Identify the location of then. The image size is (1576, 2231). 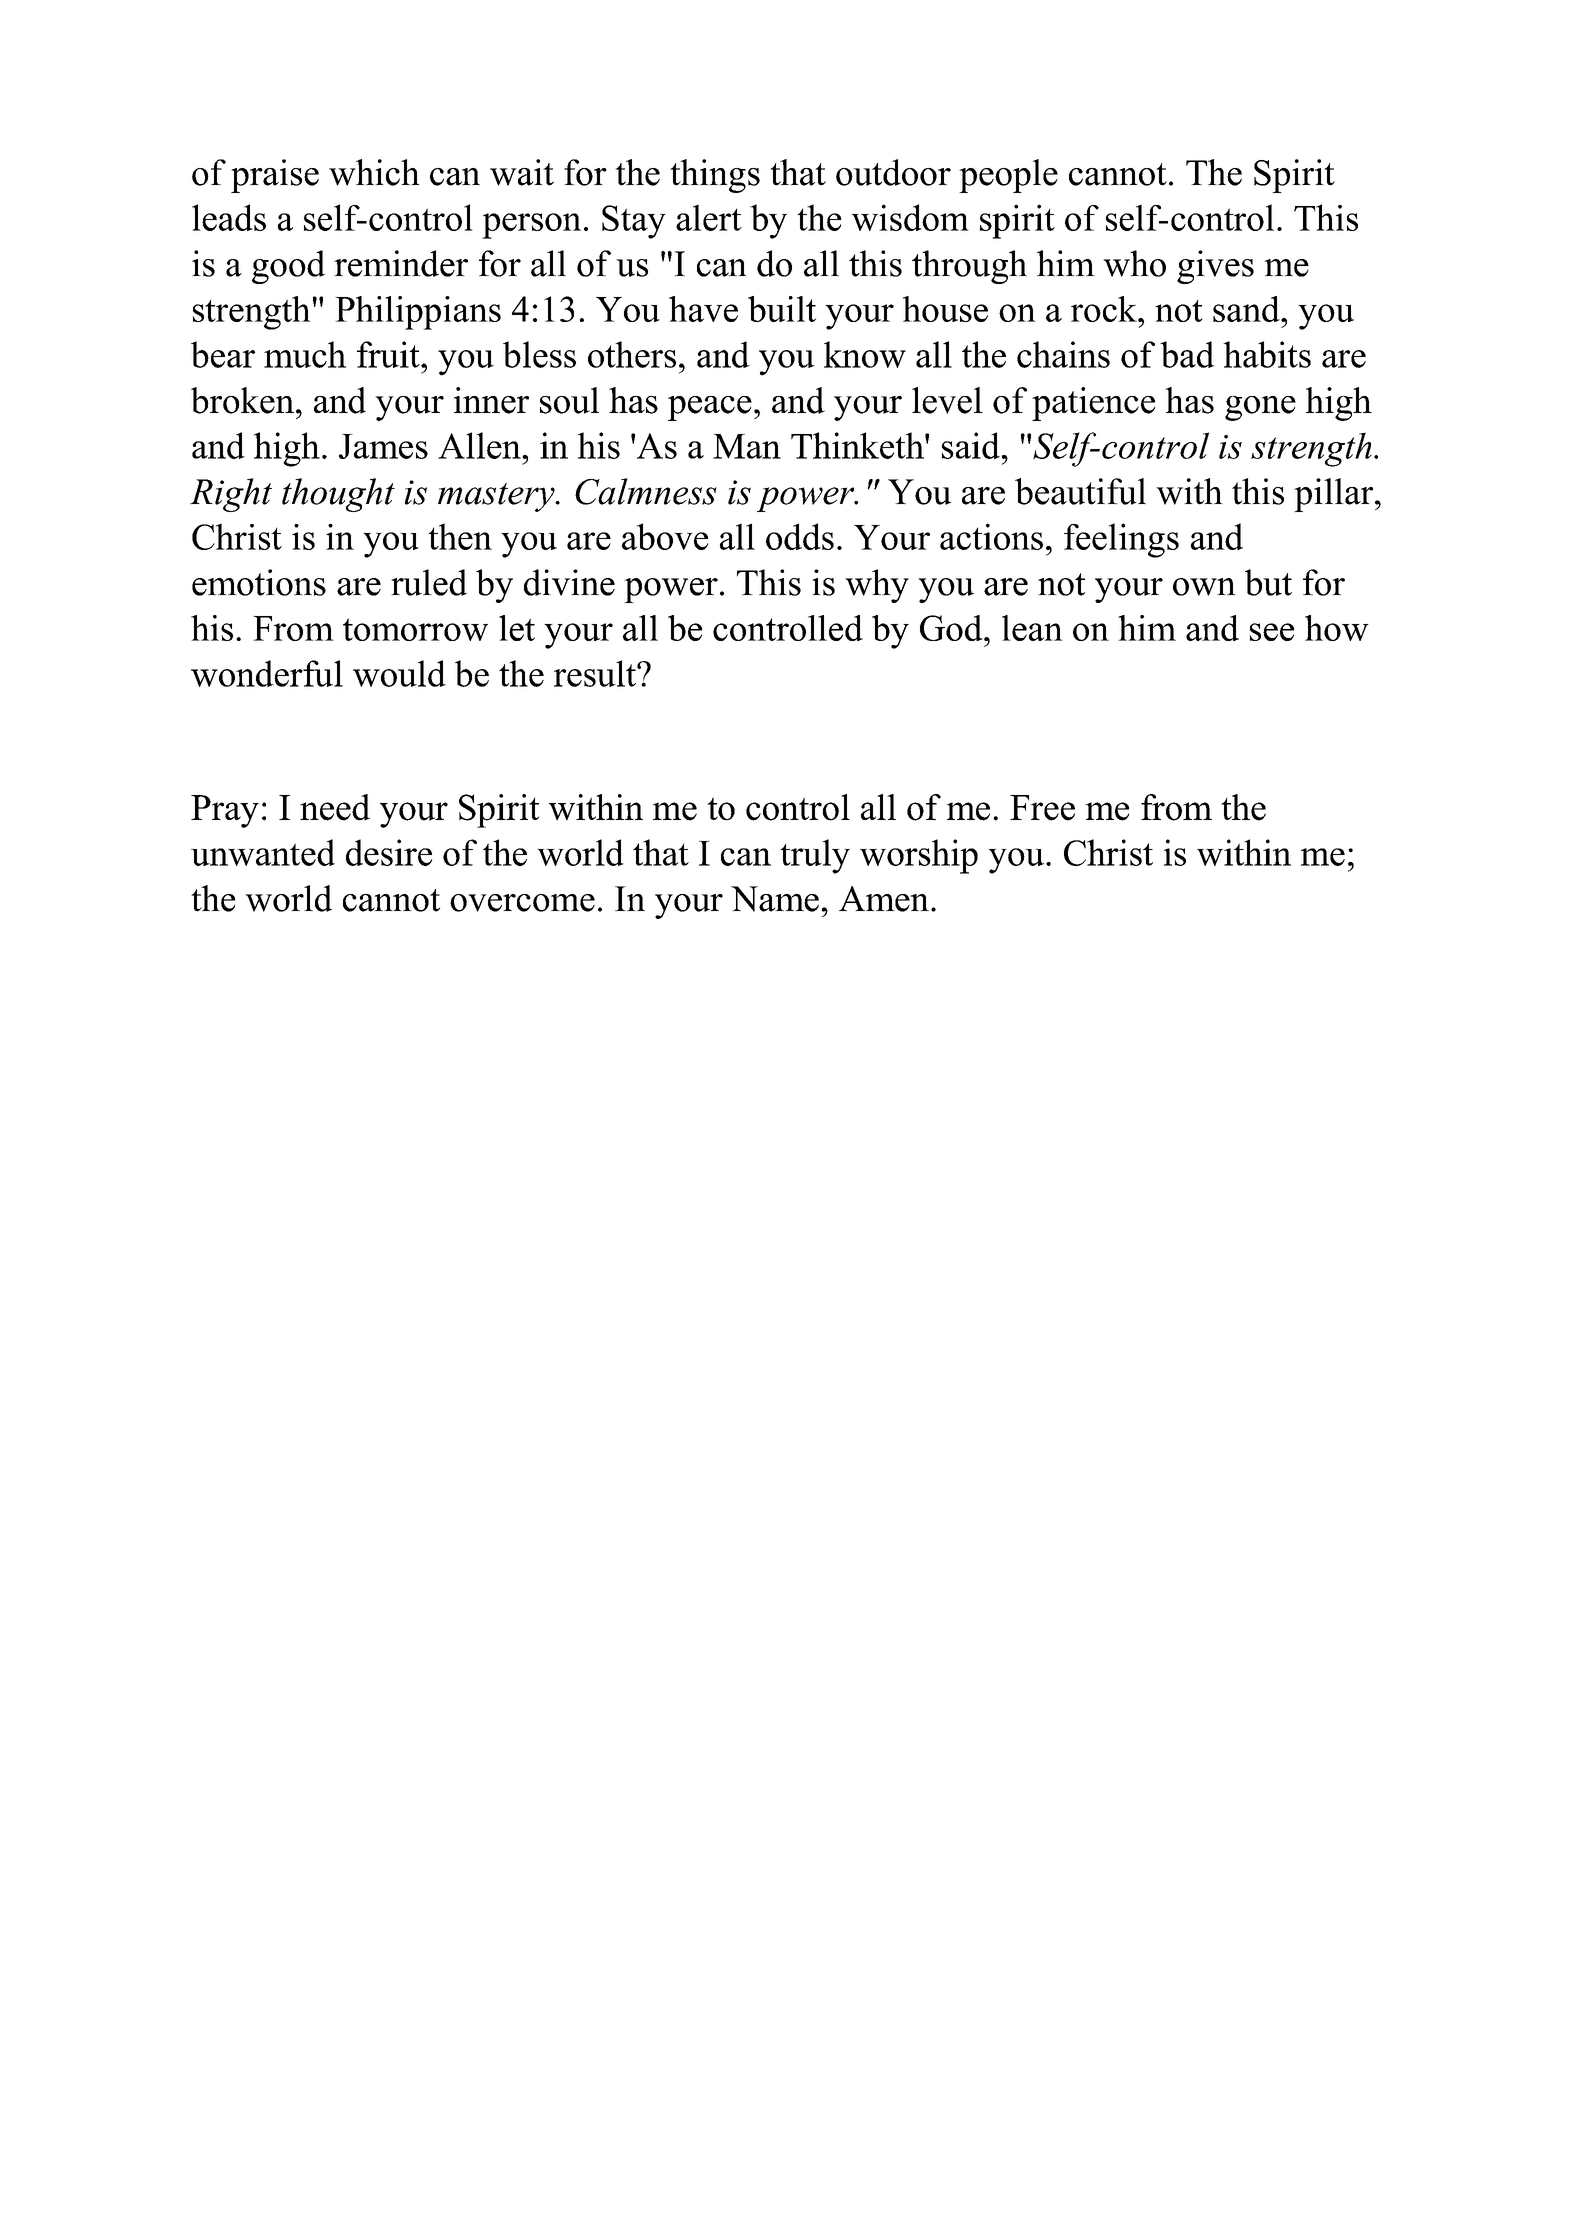
(460, 536).
